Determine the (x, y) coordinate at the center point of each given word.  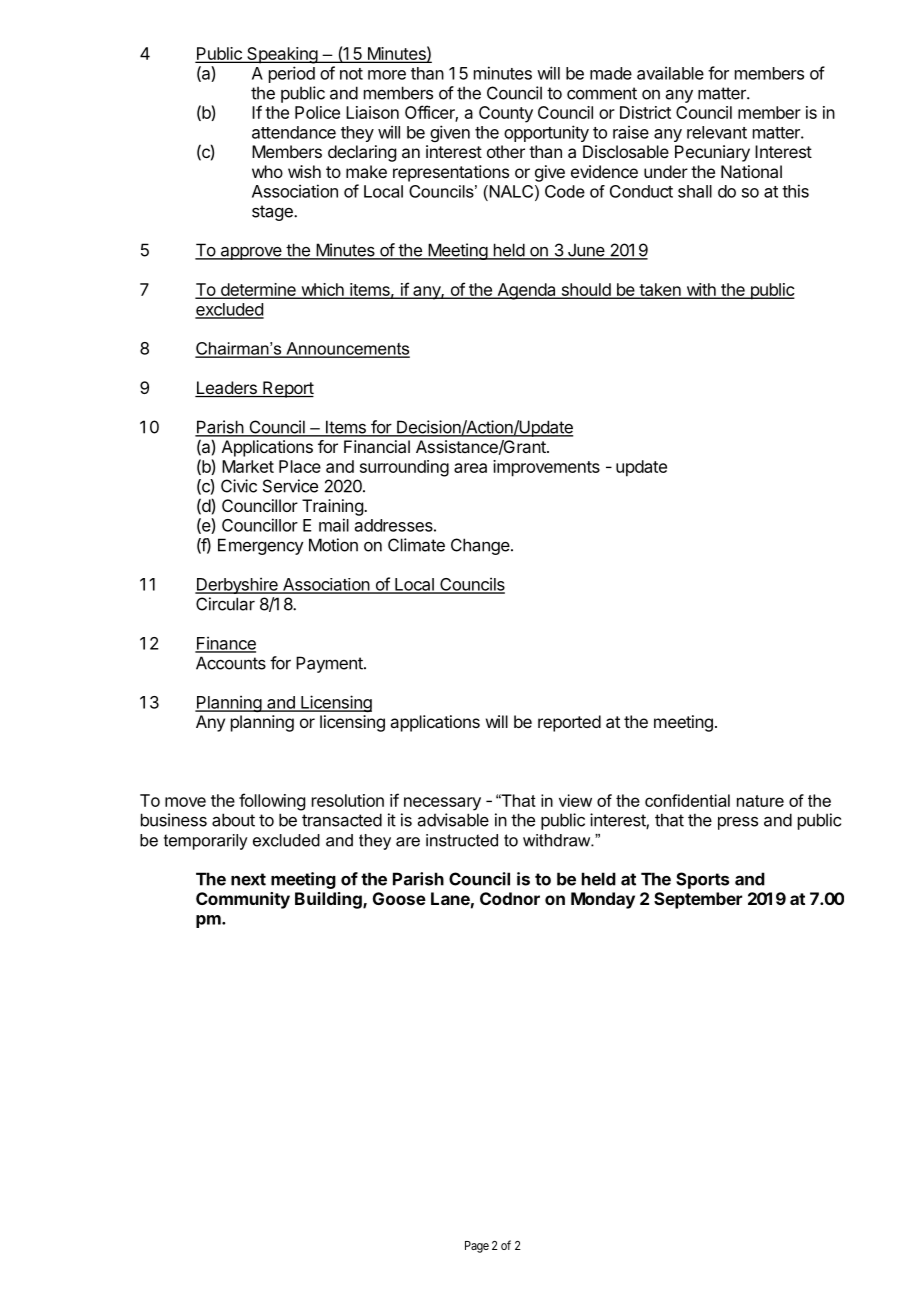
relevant (717, 132)
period (292, 74)
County (506, 114)
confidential (687, 800)
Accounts (231, 663)
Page (477, 1247)
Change (481, 546)
